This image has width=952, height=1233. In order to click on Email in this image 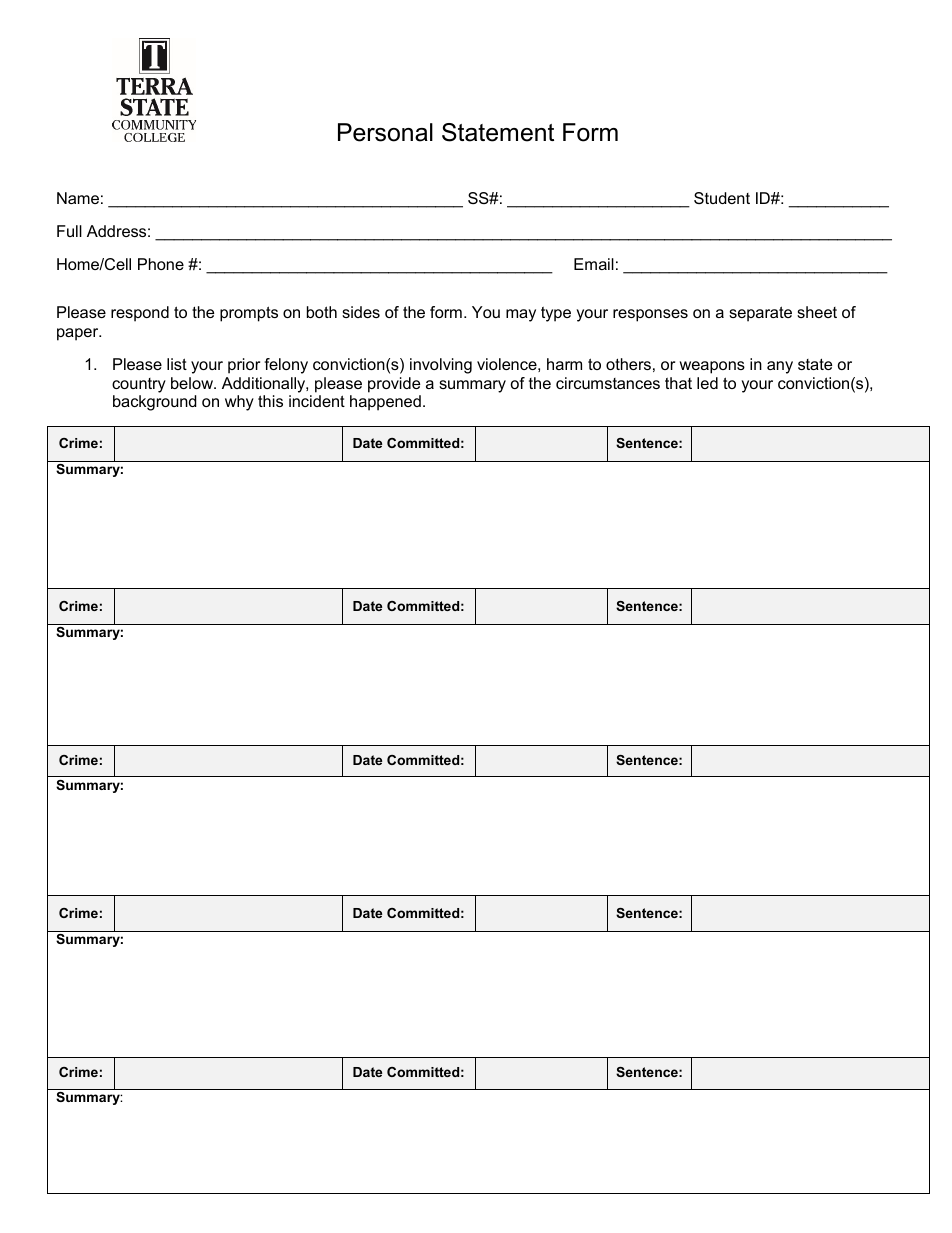, I will do `click(594, 264)`.
